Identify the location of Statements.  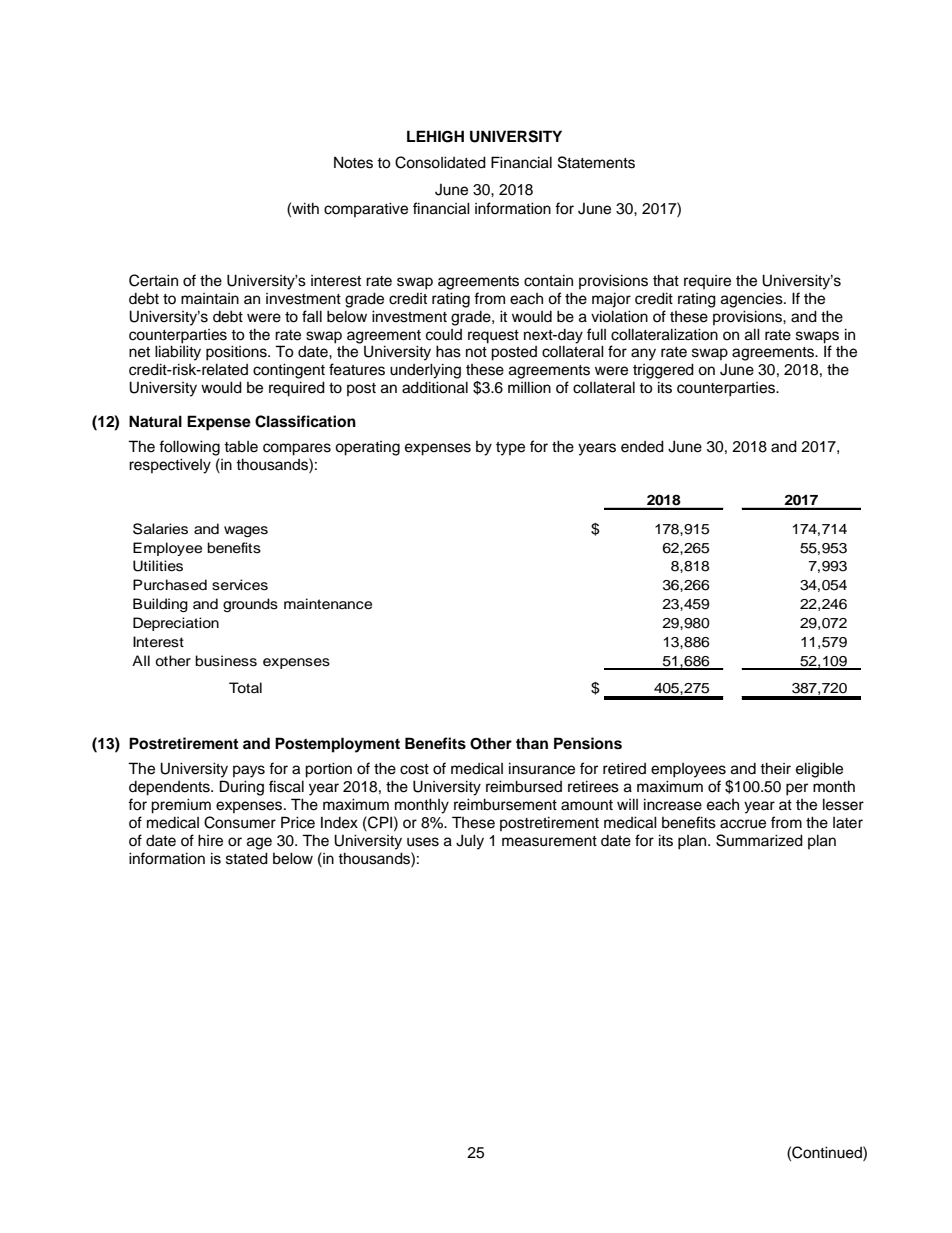
(596, 162).
